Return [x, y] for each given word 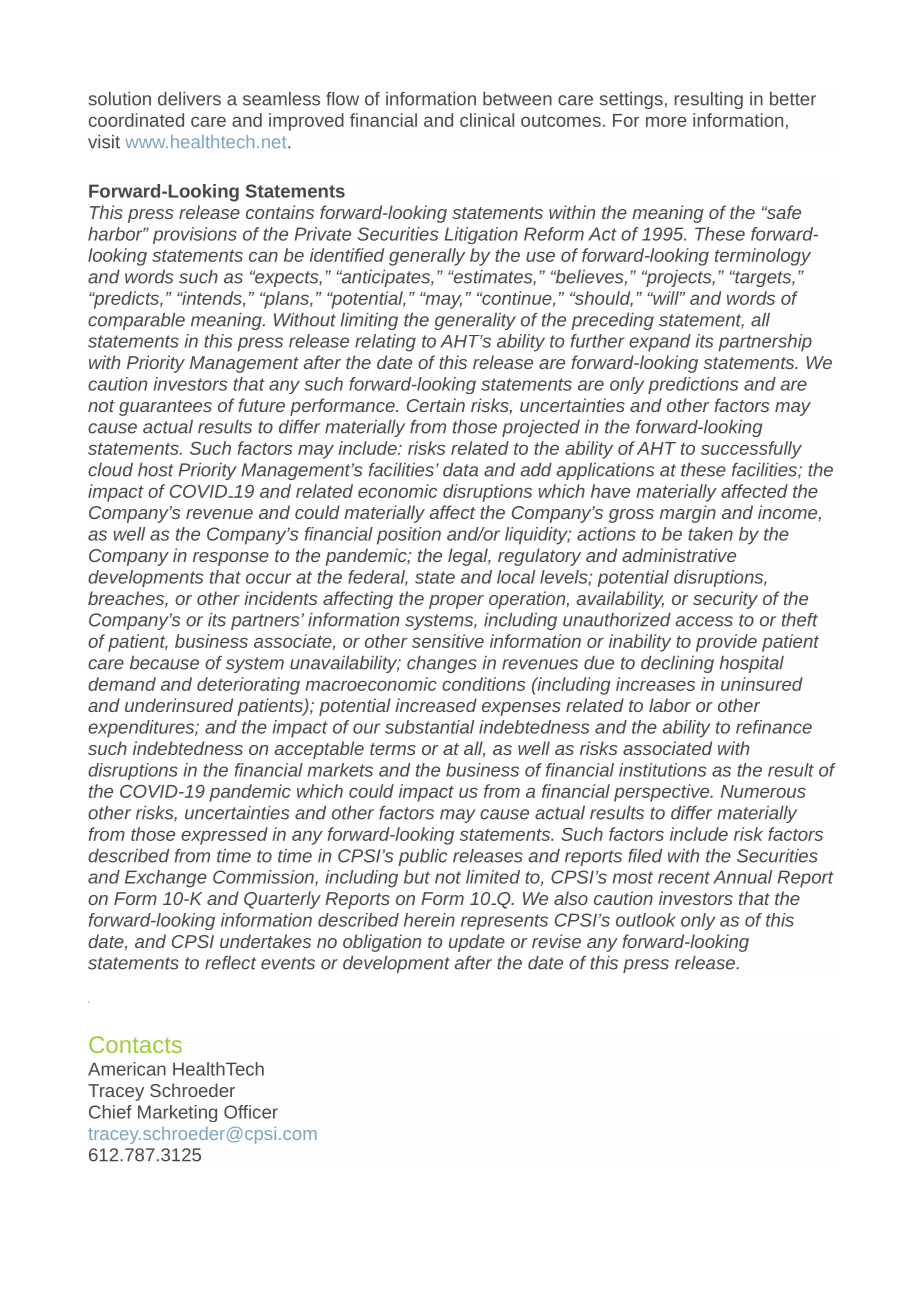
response [231, 559]
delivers [189, 99]
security [725, 600]
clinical [487, 120]
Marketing [177, 1113]
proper [456, 602]
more [666, 122]
